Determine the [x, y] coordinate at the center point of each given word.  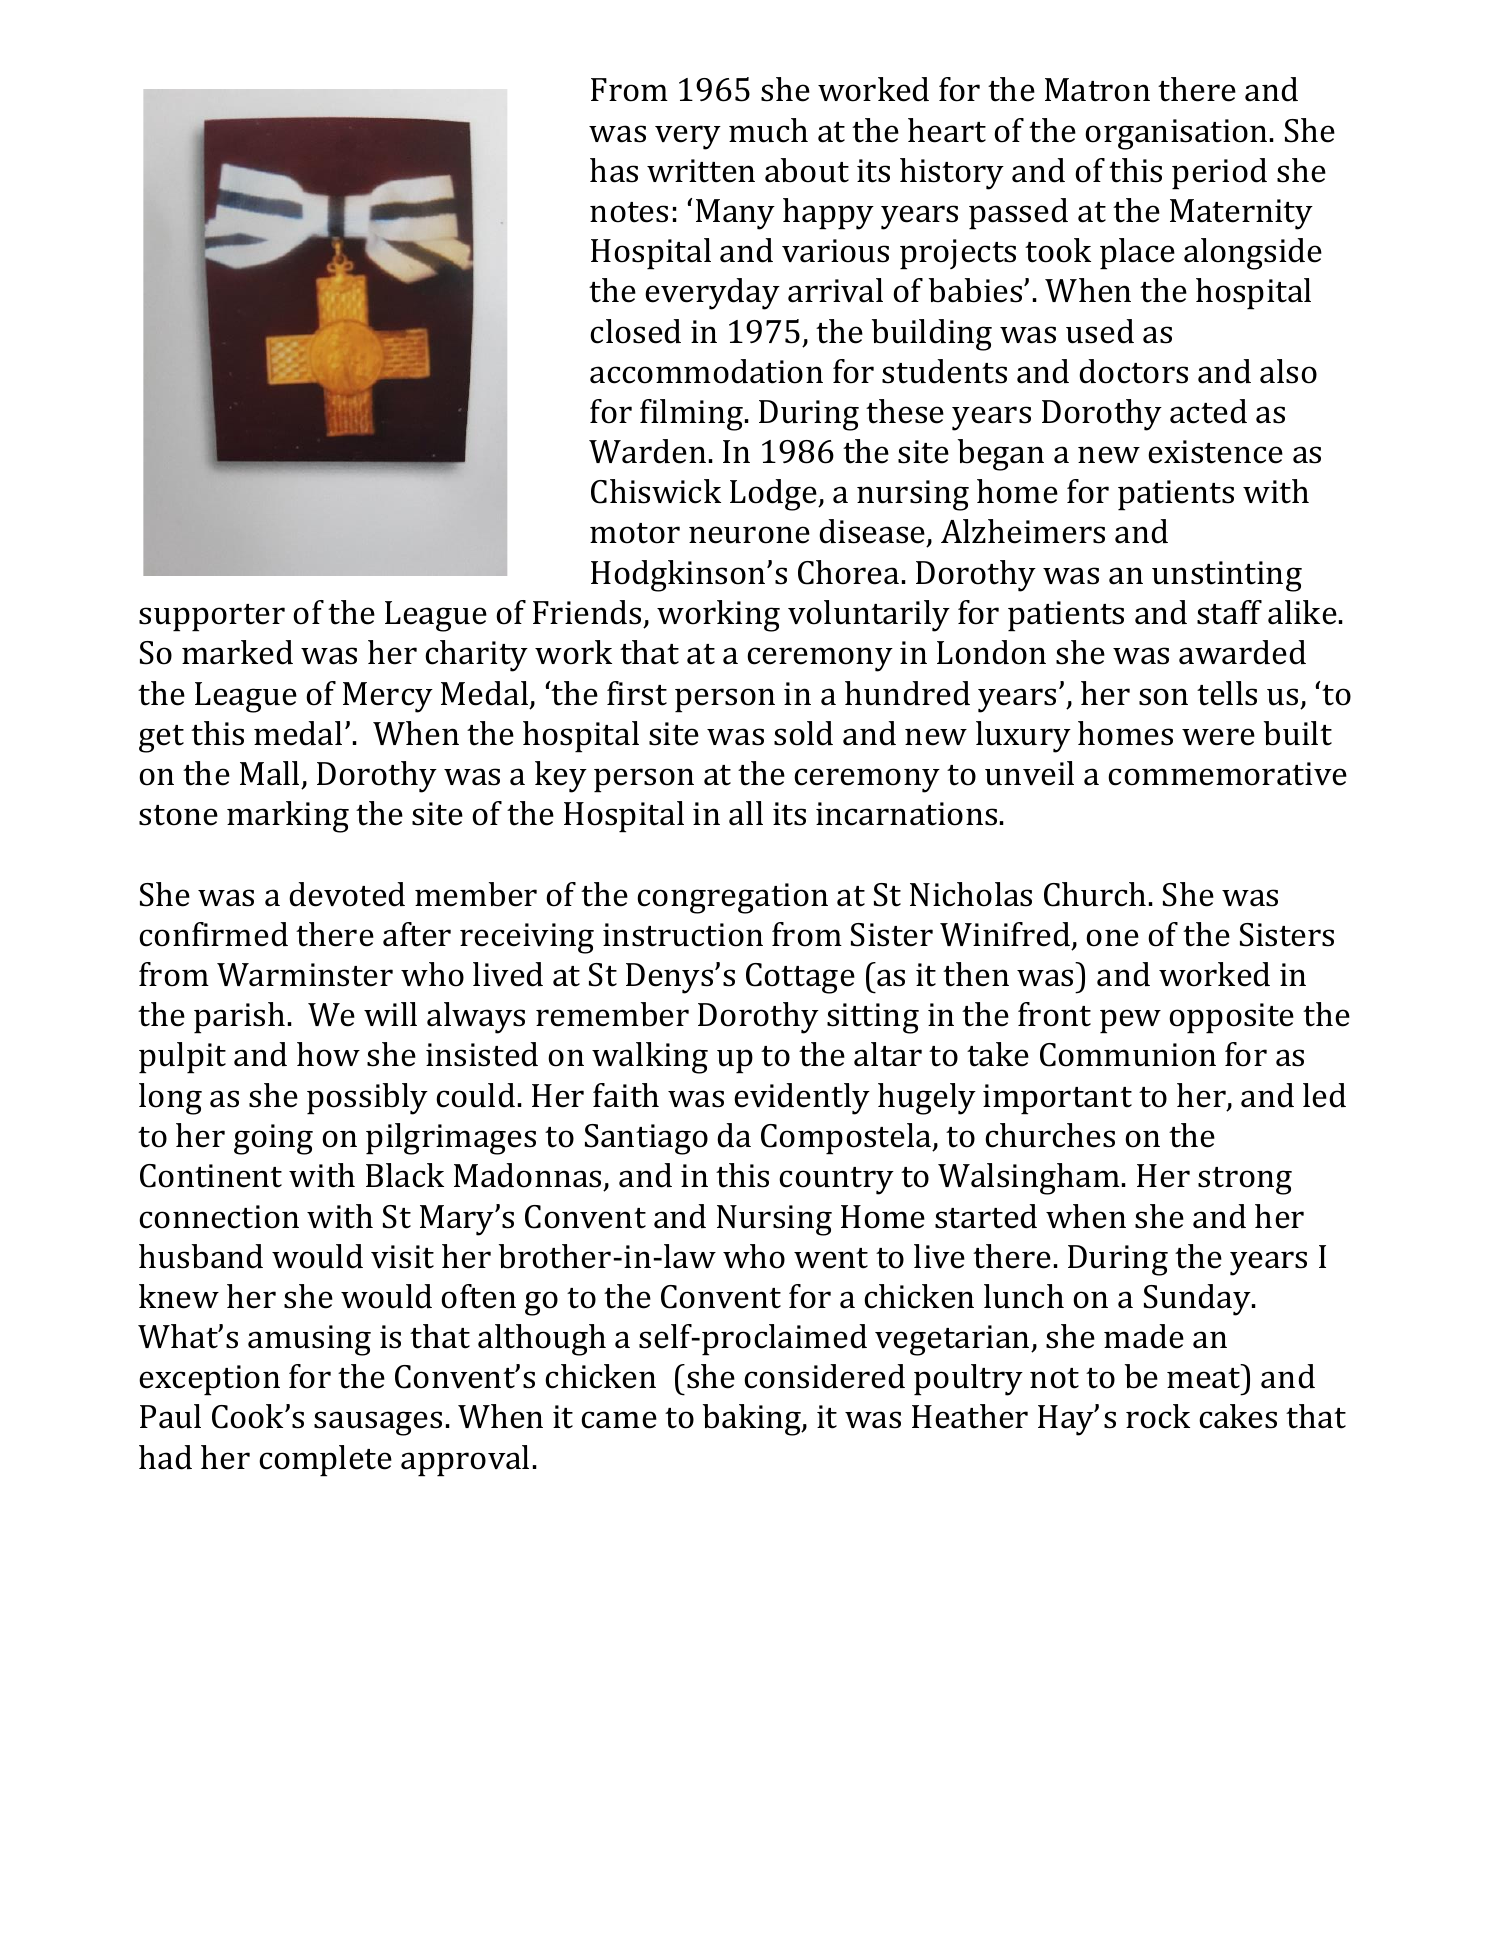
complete [325, 1461]
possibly [367, 1099]
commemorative [1227, 774]
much [768, 130]
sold [803, 733]
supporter [212, 618]
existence [1215, 452]
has [614, 170]
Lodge [774, 495]
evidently [802, 1099]
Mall [269, 773]
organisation [1176, 134]
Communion [1128, 1055]
